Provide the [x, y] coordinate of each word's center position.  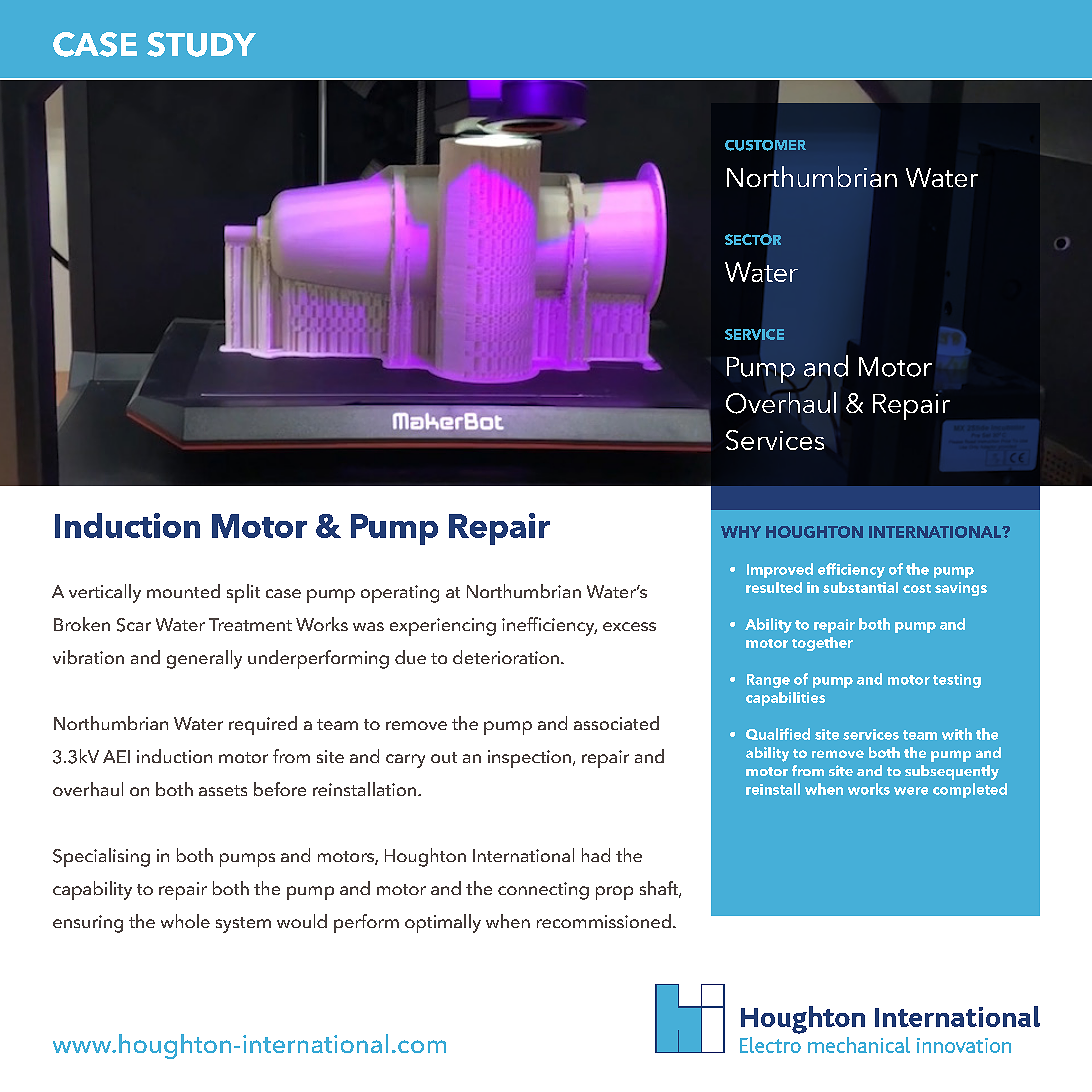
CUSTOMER [765, 145]
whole [185, 921]
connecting [543, 891]
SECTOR [753, 240]
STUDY [201, 44]
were [911, 791]
